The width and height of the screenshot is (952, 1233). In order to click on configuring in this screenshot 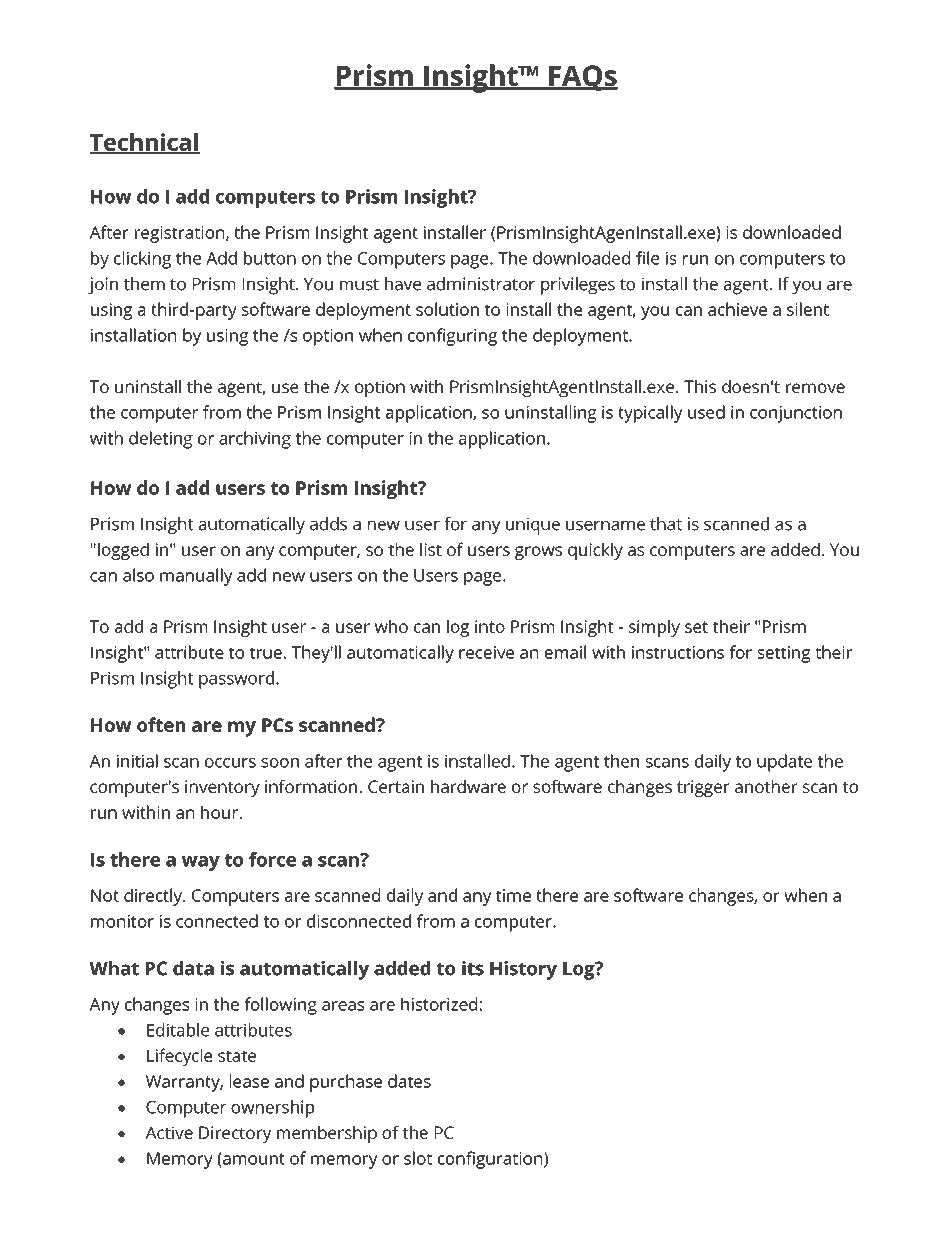, I will do `click(452, 337)`.
